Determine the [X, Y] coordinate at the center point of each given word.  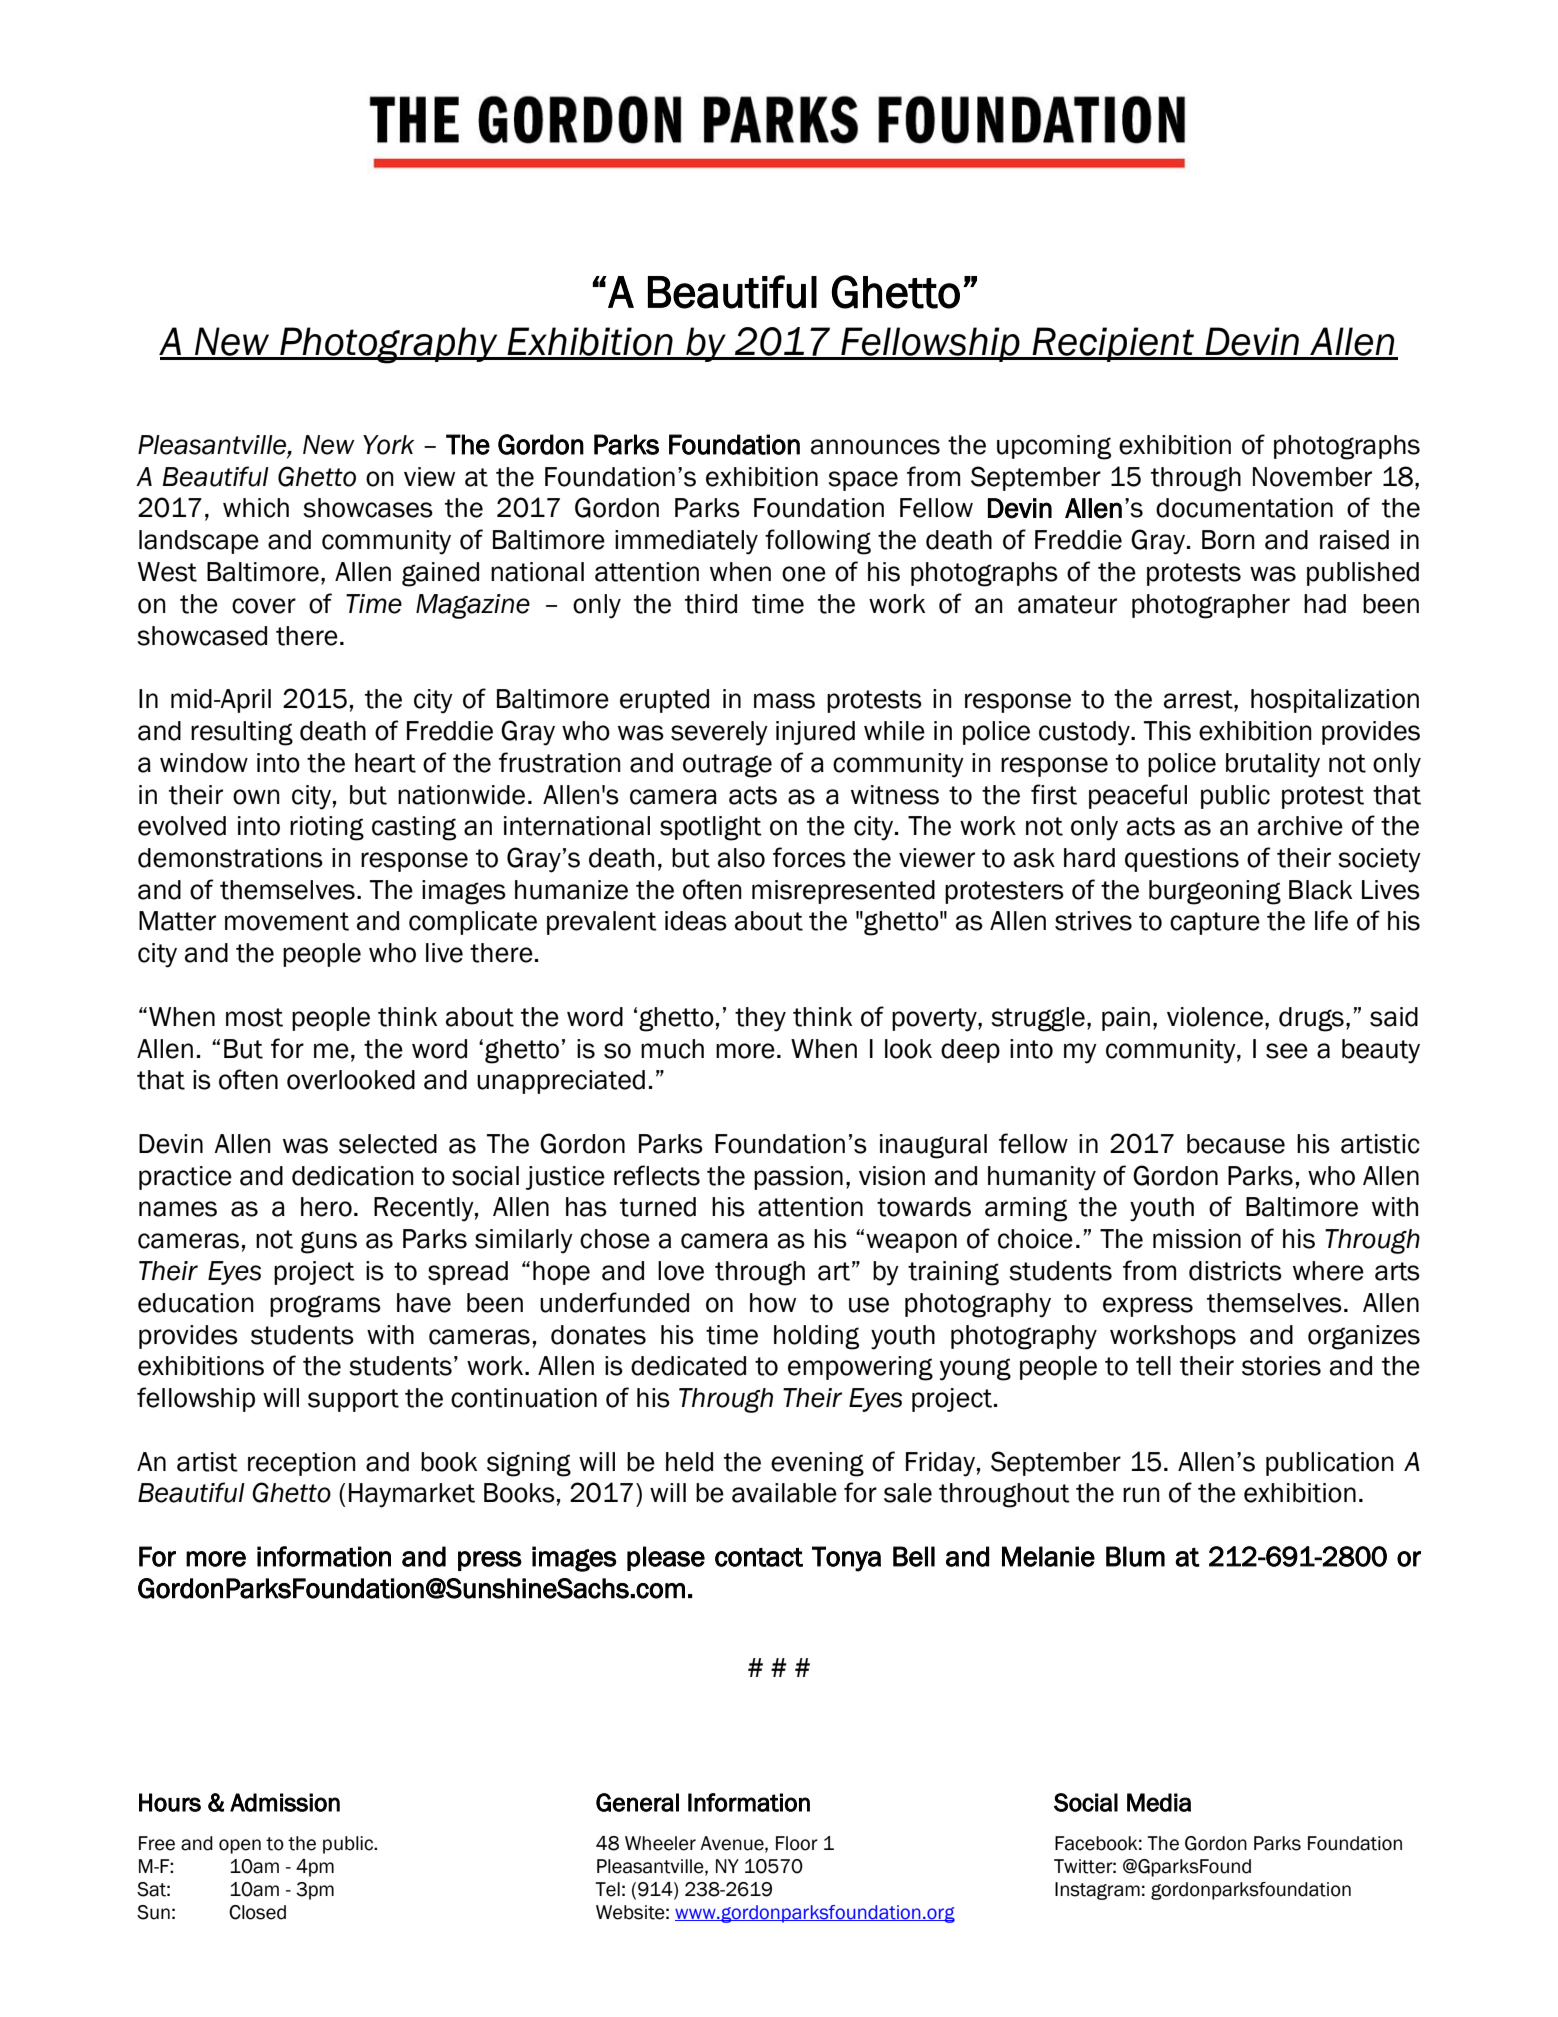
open [240, 1846]
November [1312, 477]
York [388, 445]
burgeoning [1215, 892]
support [353, 1400]
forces [809, 857]
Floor [797, 1843]
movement [287, 921]
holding [816, 1337]
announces [875, 447]
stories [1281, 1366]
